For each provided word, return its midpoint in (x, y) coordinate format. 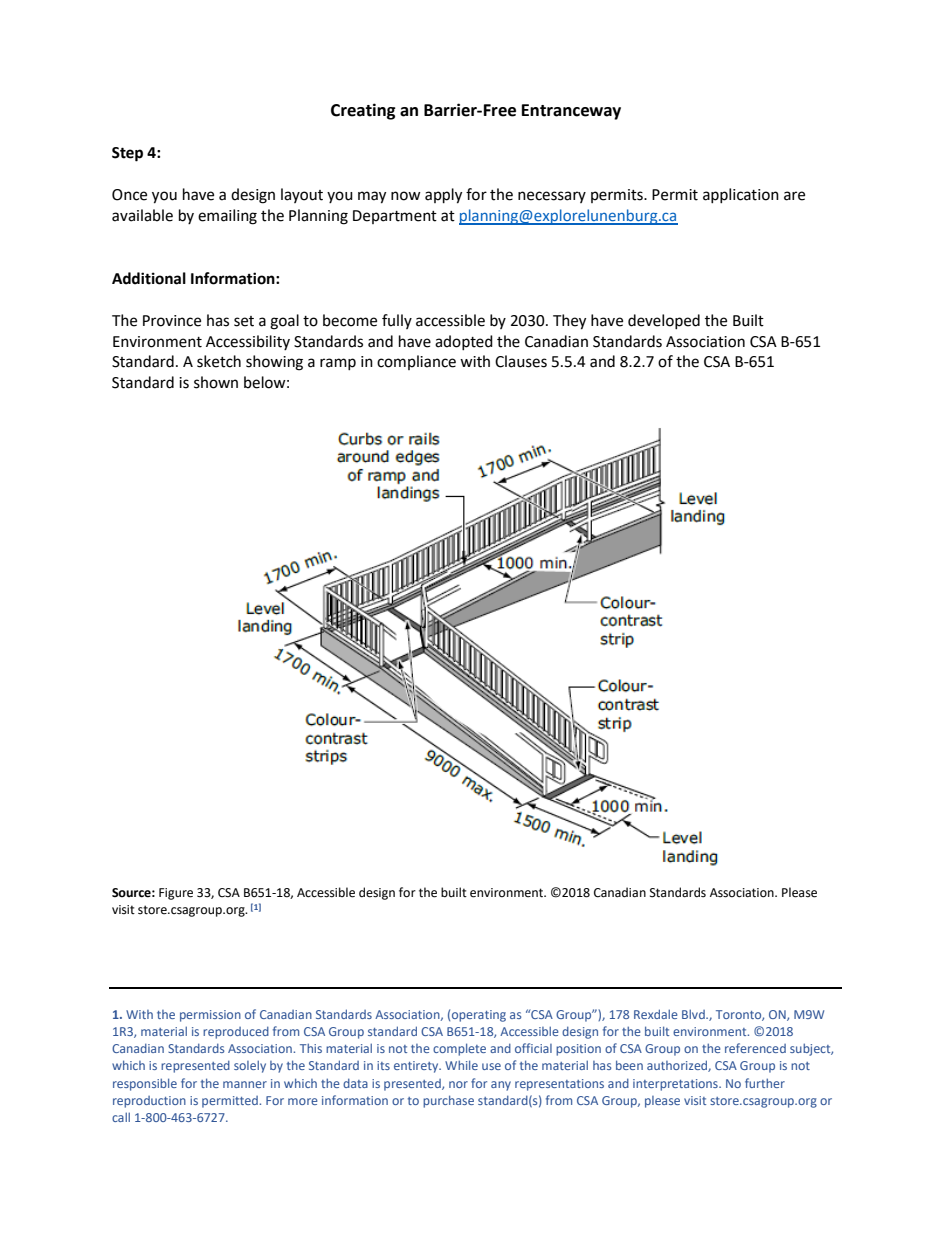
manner (245, 1084)
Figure (176, 894)
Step (127, 154)
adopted (464, 342)
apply (443, 196)
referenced (755, 1048)
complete (459, 1049)
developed (664, 321)
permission (210, 1016)
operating (479, 1016)
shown (216, 382)
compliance (416, 362)
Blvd (694, 1014)
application (741, 195)
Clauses (521, 361)
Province (172, 321)
